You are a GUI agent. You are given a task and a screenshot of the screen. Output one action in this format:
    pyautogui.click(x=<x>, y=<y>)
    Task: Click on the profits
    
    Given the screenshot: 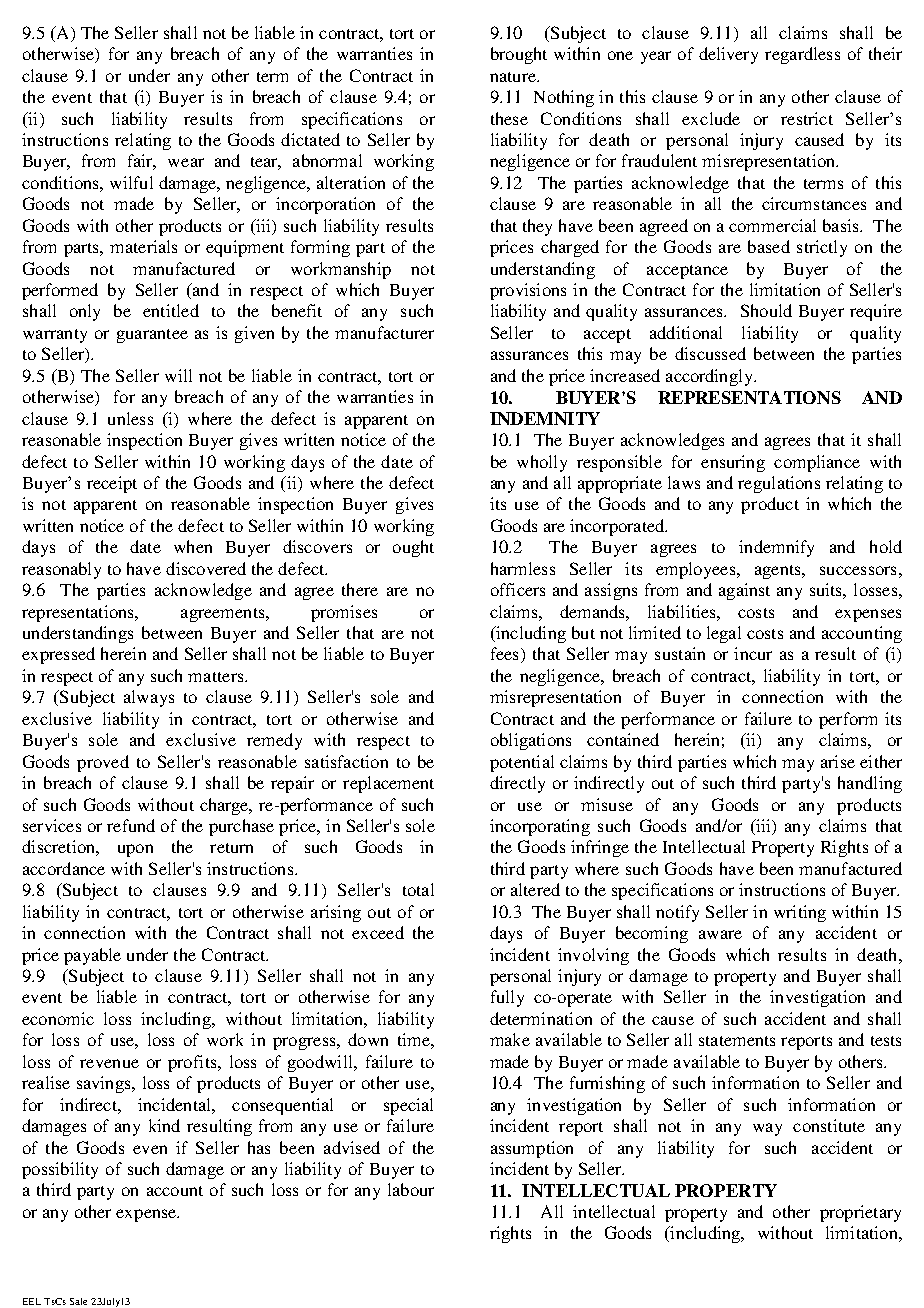 What is the action you would take?
    pyautogui.click(x=193, y=1063)
